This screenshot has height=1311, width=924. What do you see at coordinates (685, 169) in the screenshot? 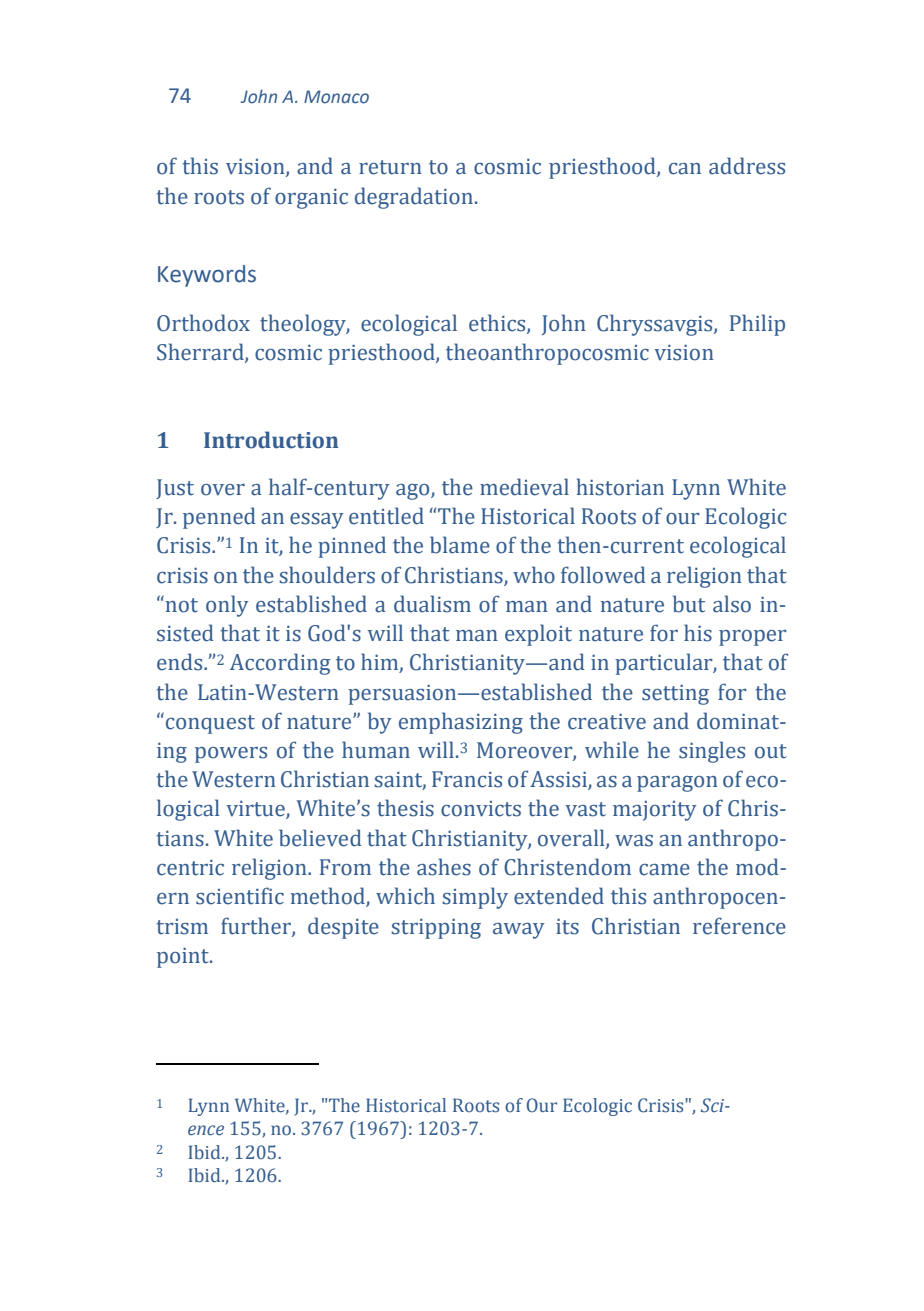
I see `can` at bounding box center [685, 169].
